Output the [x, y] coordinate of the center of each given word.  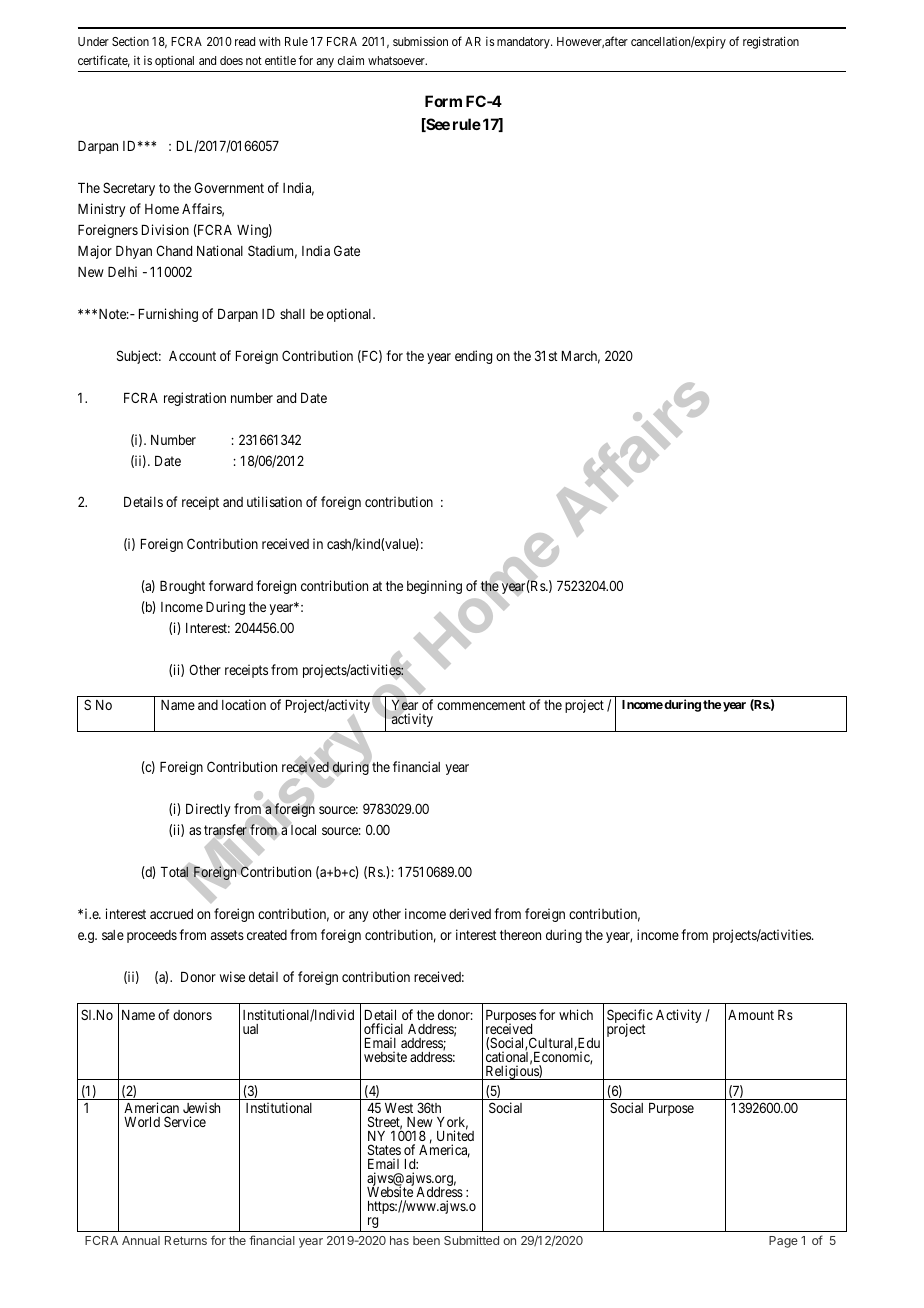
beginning [434, 587]
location [244, 704]
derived [470, 913]
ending [473, 357]
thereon [520, 935]
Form [443, 101]
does [231, 60]
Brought [182, 587]
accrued [171, 914]
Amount [751, 1015]
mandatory [524, 43]
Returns [186, 1240]
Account [192, 356]
